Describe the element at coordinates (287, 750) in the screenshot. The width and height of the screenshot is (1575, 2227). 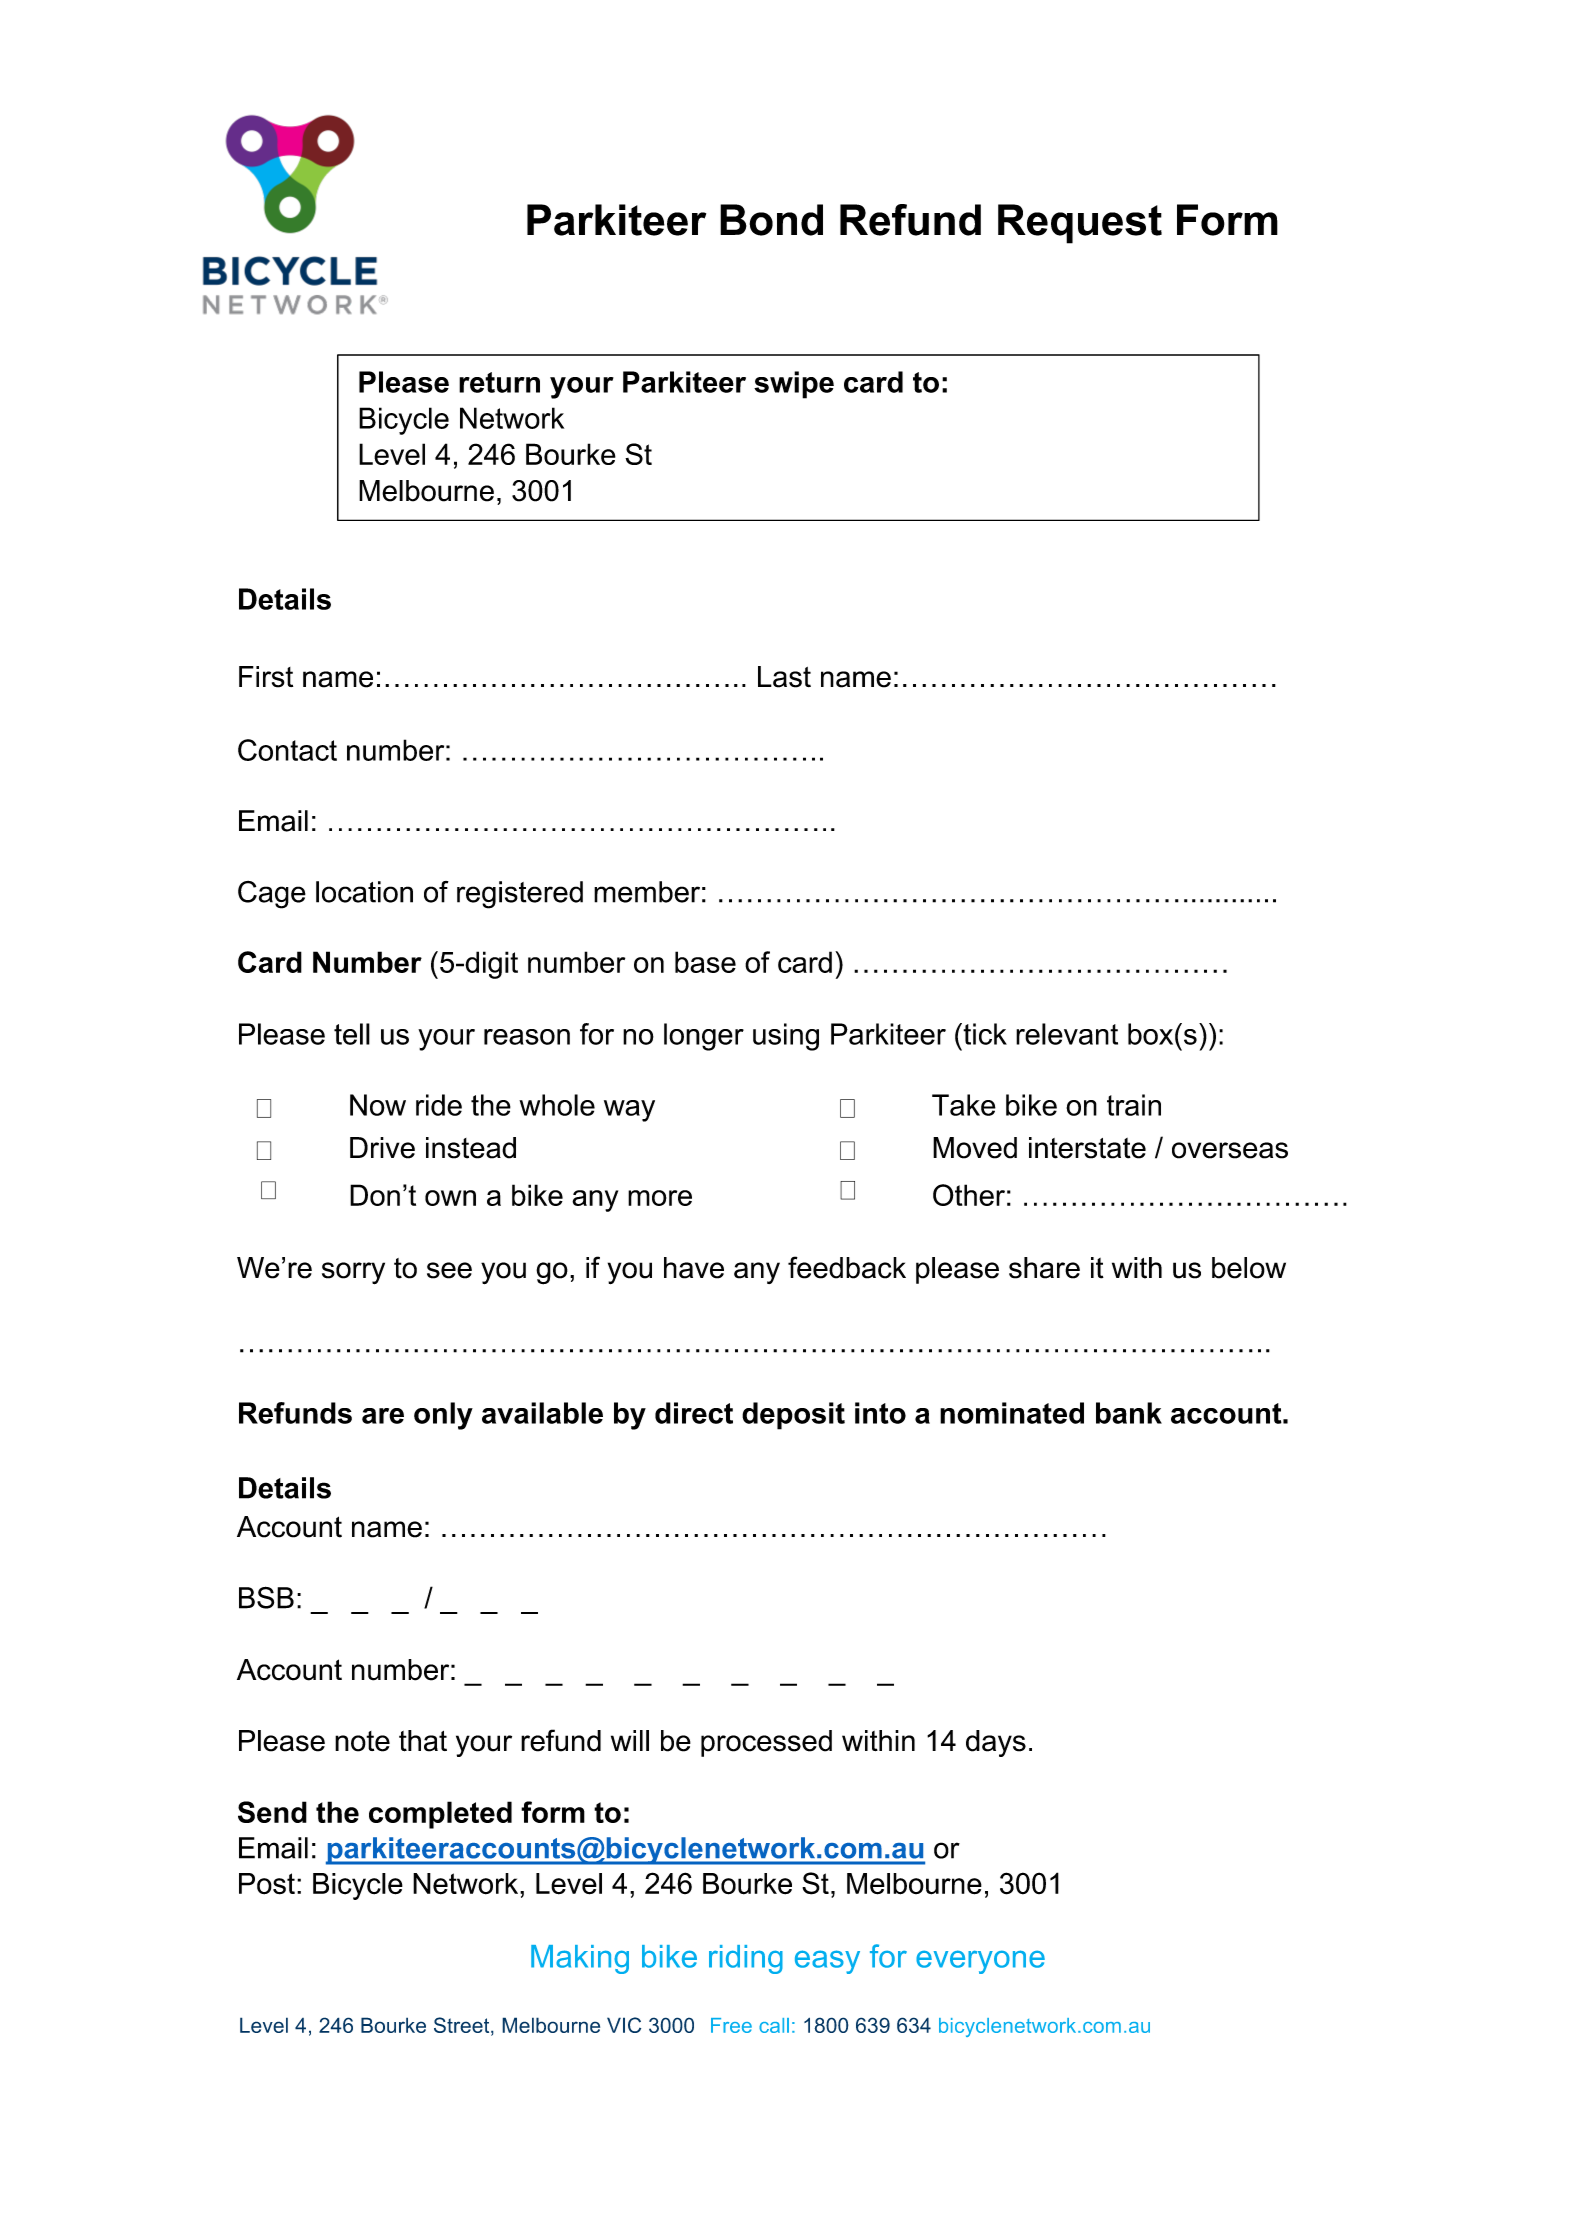
I see `Contact` at that location.
